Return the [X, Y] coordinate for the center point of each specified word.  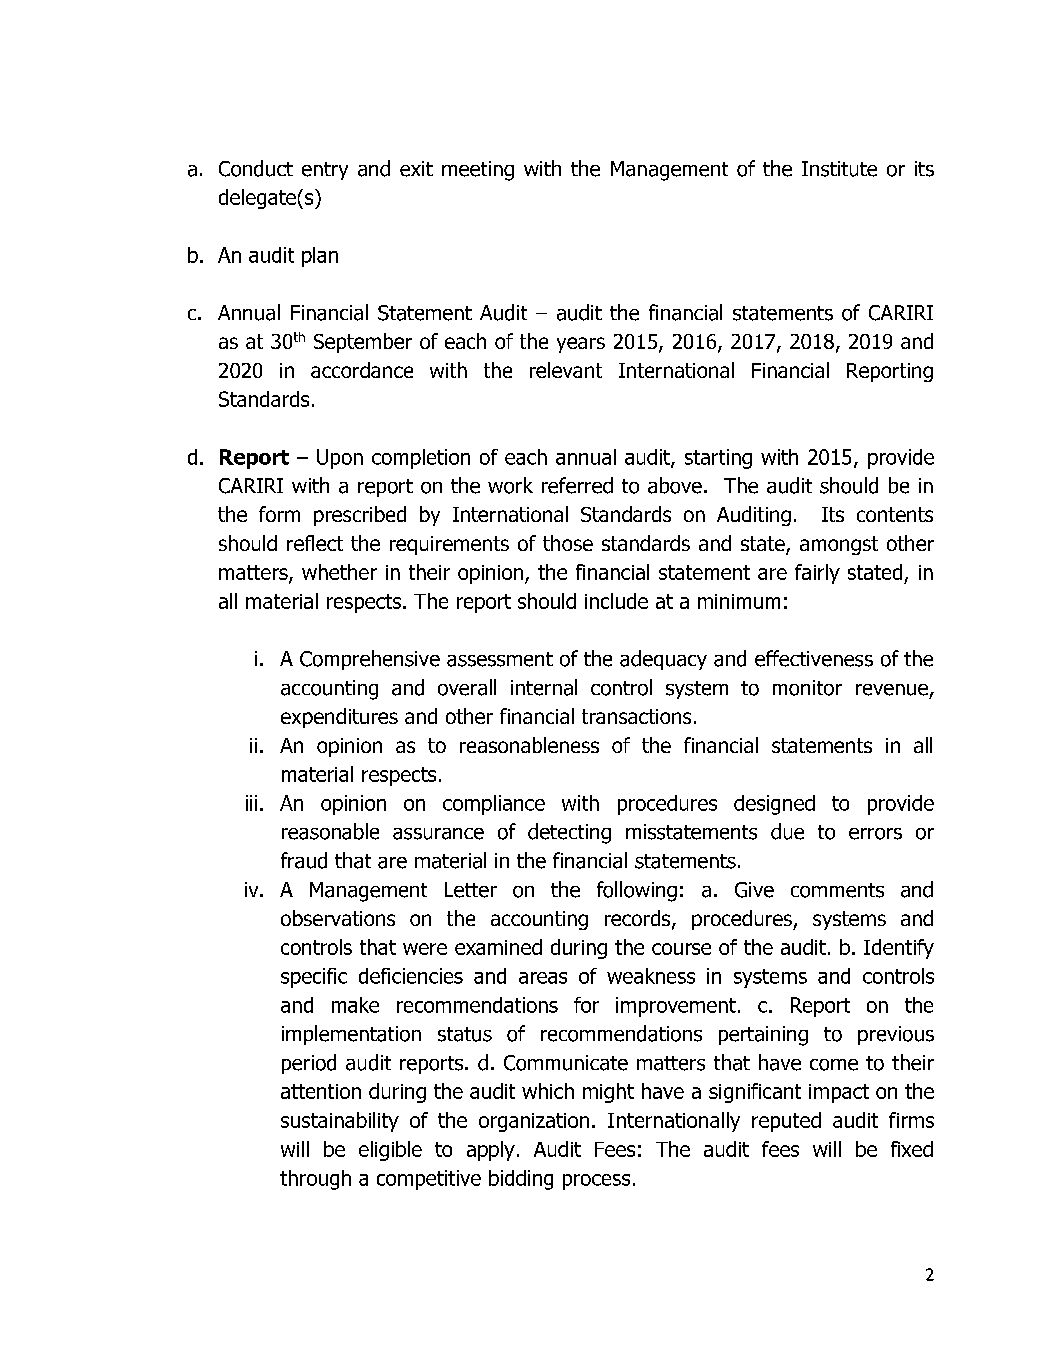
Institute [839, 169]
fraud [304, 860]
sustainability [340, 1122]
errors [875, 834]
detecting [569, 833]
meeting [478, 171]
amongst [839, 545]
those [568, 543]
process [596, 1182]
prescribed [360, 516]
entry [325, 171]
